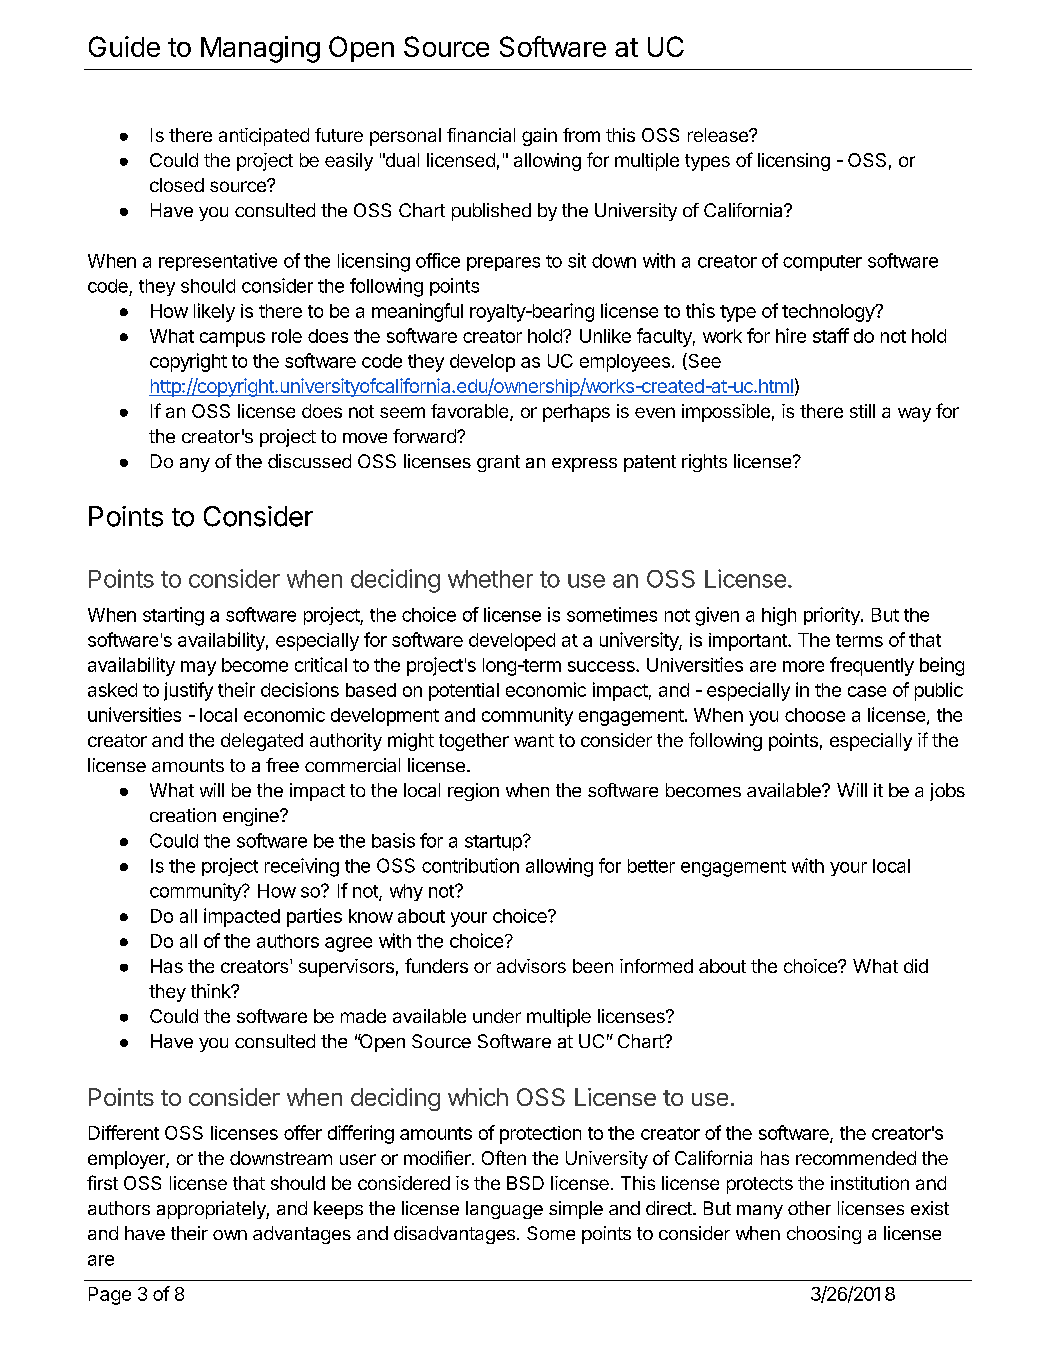 This document has height=1367, width=1056. I want to click on language, so click(504, 1210).
